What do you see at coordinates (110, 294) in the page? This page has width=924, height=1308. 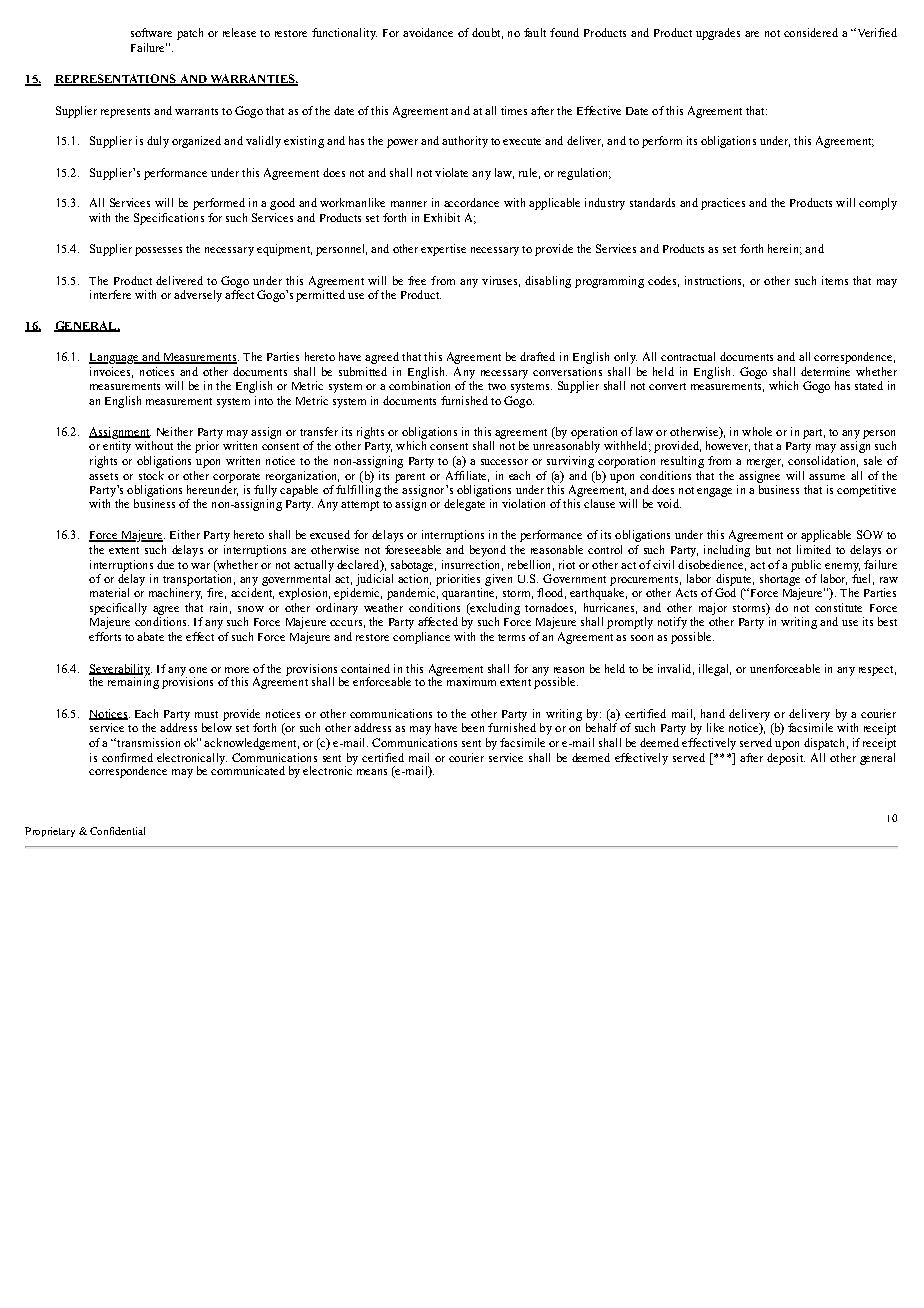 I see `interfere` at bounding box center [110, 294].
